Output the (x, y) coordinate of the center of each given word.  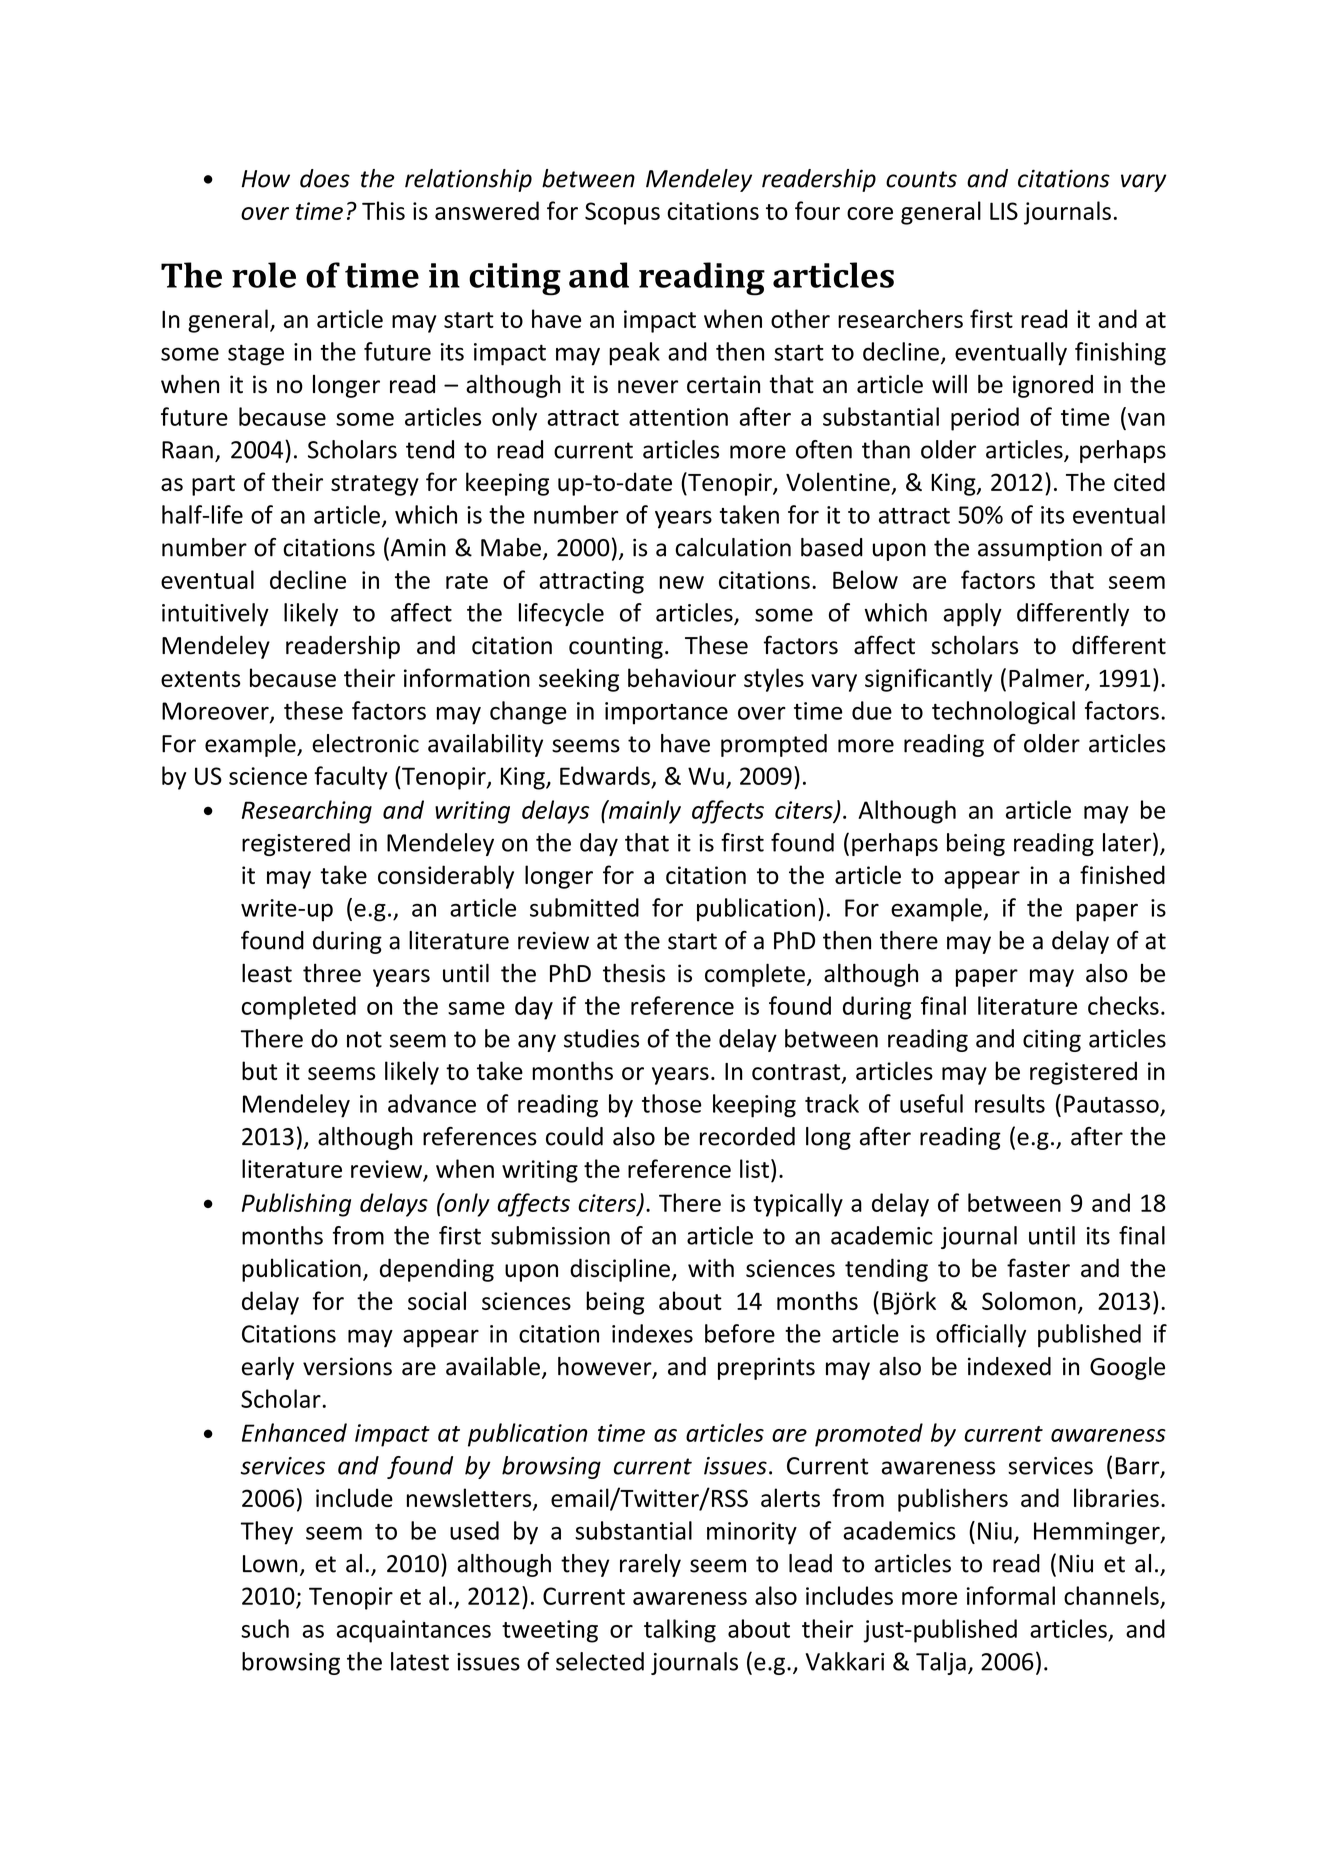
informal (1011, 1595)
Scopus (622, 213)
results (1010, 1103)
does (325, 178)
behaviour (682, 677)
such (265, 1628)
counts (921, 179)
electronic (365, 743)
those (671, 1103)
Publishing (296, 1205)
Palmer (1047, 679)
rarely (650, 1565)
